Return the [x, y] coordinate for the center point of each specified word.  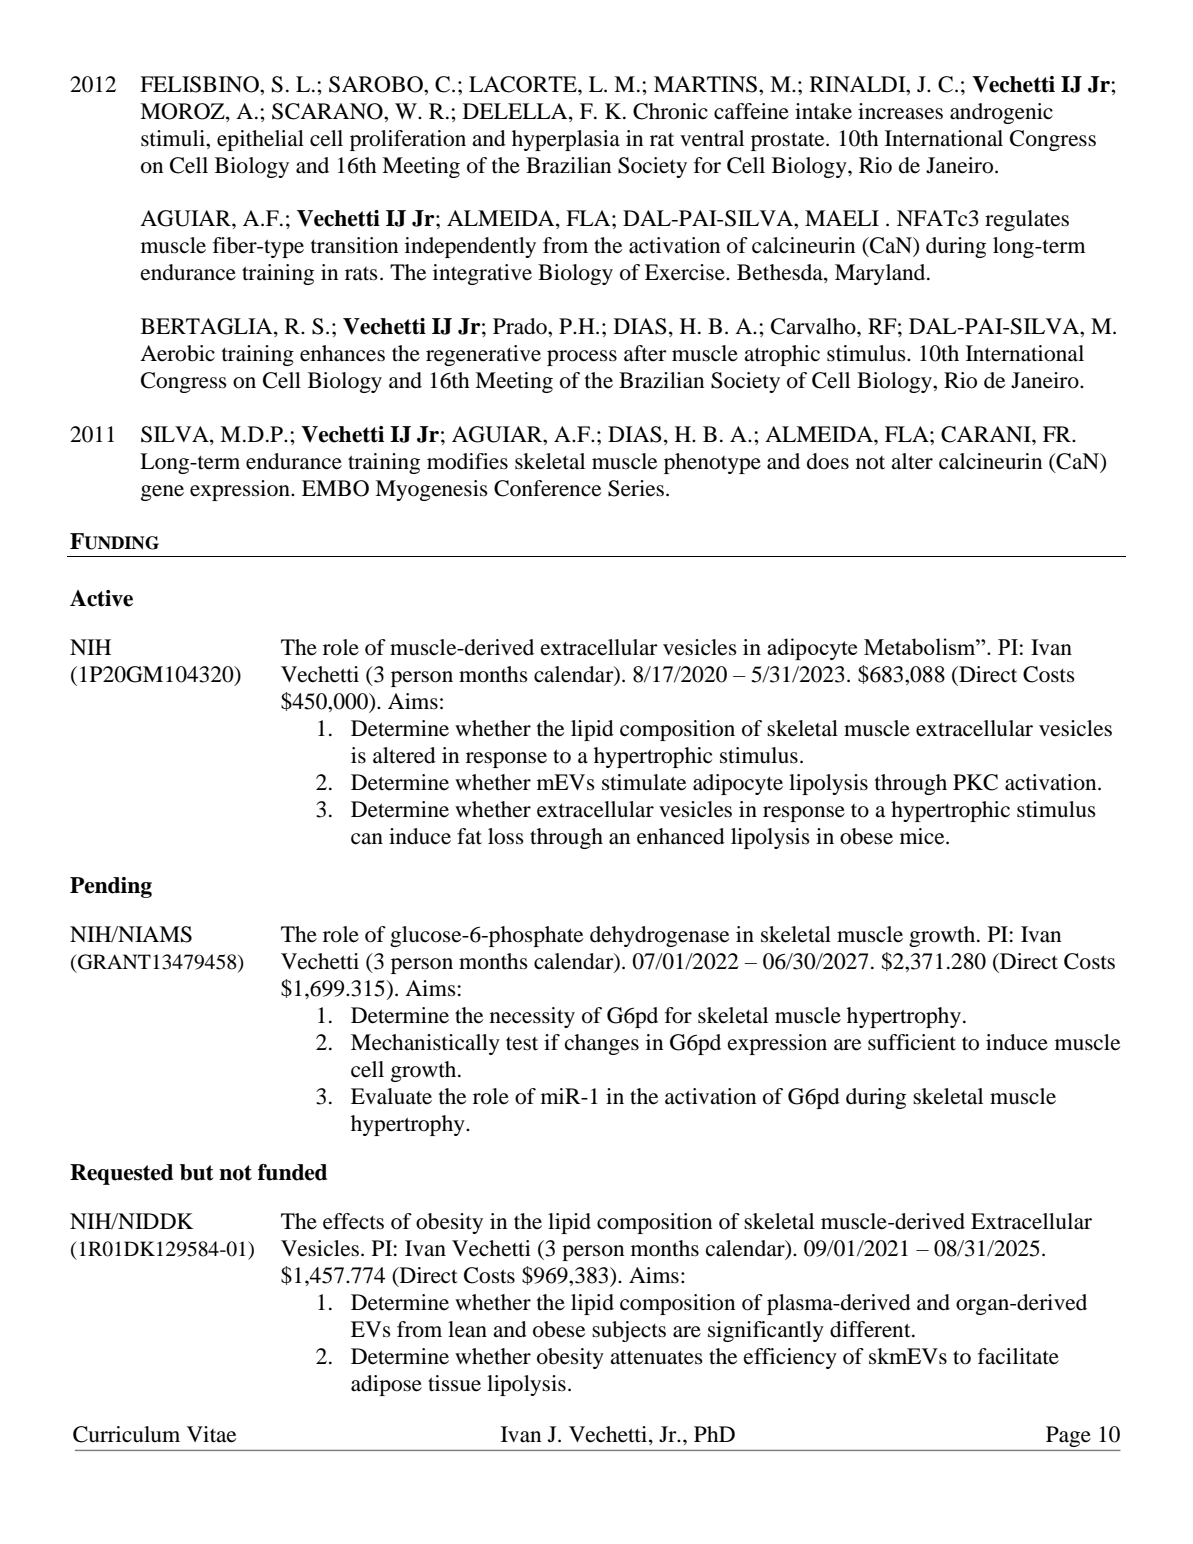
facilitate [1018, 1356]
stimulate [644, 782]
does [828, 461]
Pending [111, 887]
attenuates [656, 1358]
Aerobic [177, 353]
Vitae [211, 1434]
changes [602, 1044]
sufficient [912, 1042]
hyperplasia [566, 140]
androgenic [1001, 113]
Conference [547, 488]
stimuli [174, 138]
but [196, 1172]
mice [923, 836]
